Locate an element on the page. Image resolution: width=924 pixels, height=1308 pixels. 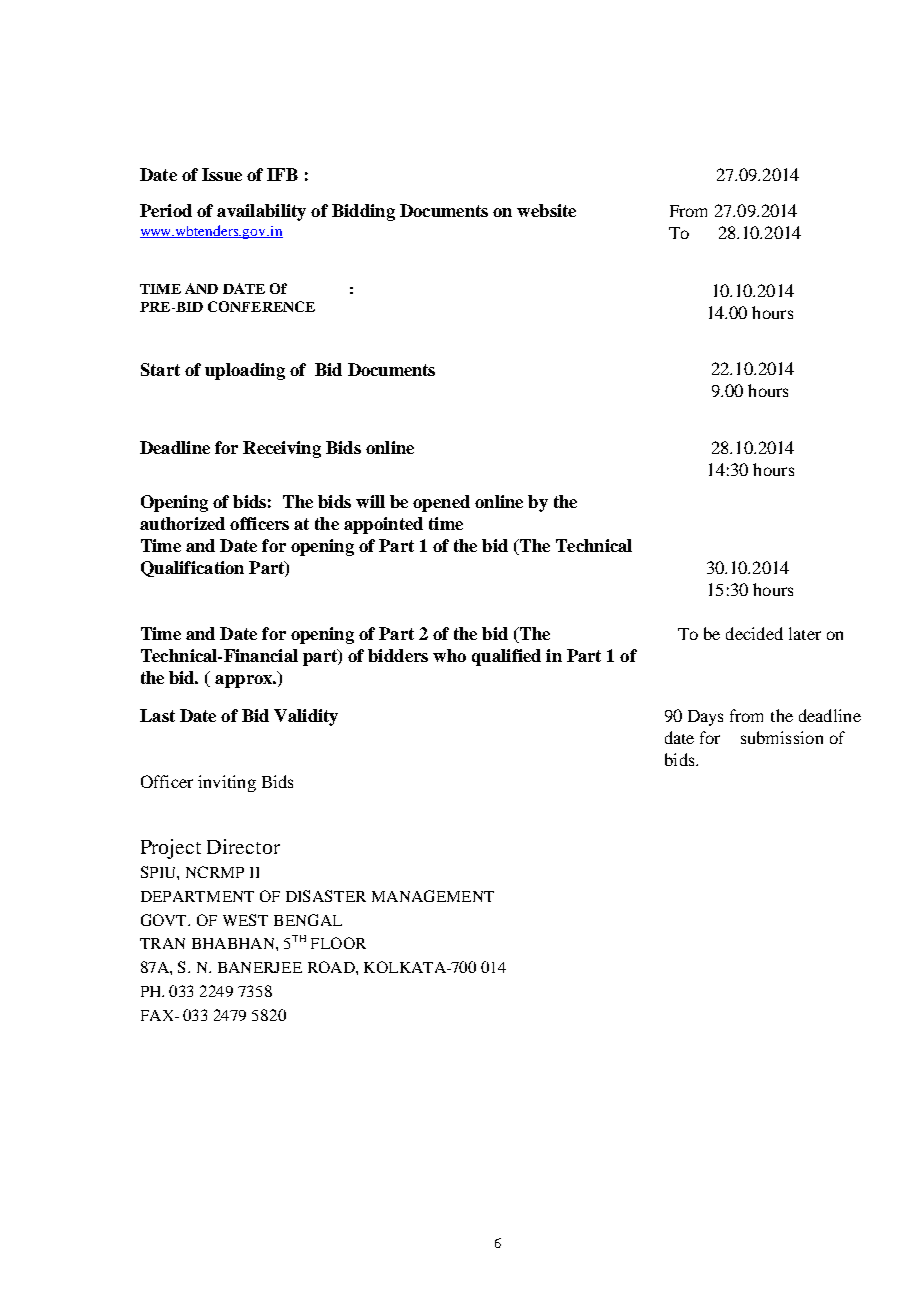
submission is located at coordinates (782, 737).
